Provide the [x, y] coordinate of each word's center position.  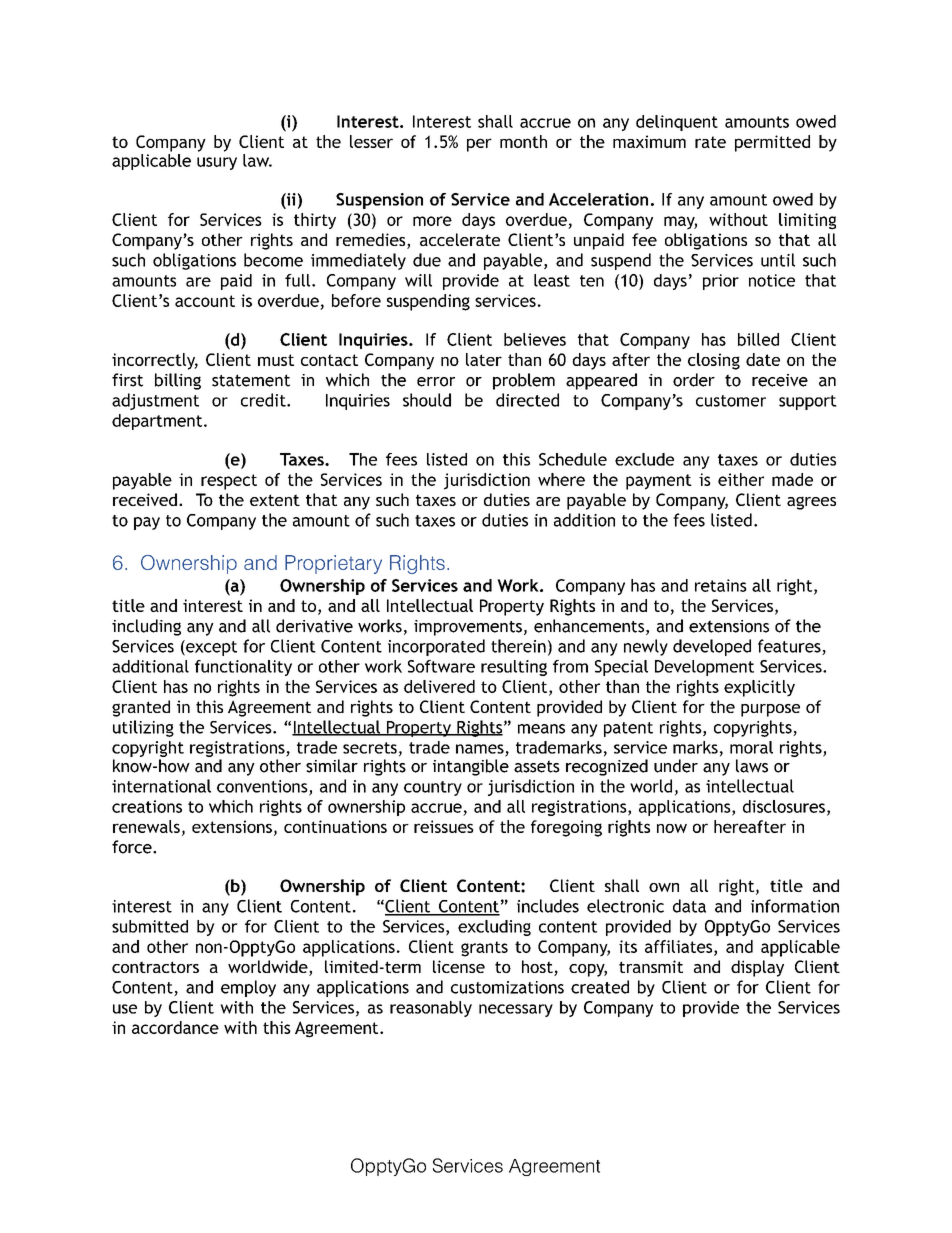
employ [248, 988]
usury [217, 163]
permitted [772, 143]
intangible [471, 767]
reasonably [431, 1009]
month [523, 141]
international [161, 786]
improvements [468, 628]
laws [752, 766]
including [146, 627]
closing [714, 361]
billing [178, 381]
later [484, 359]
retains [721, 585]
